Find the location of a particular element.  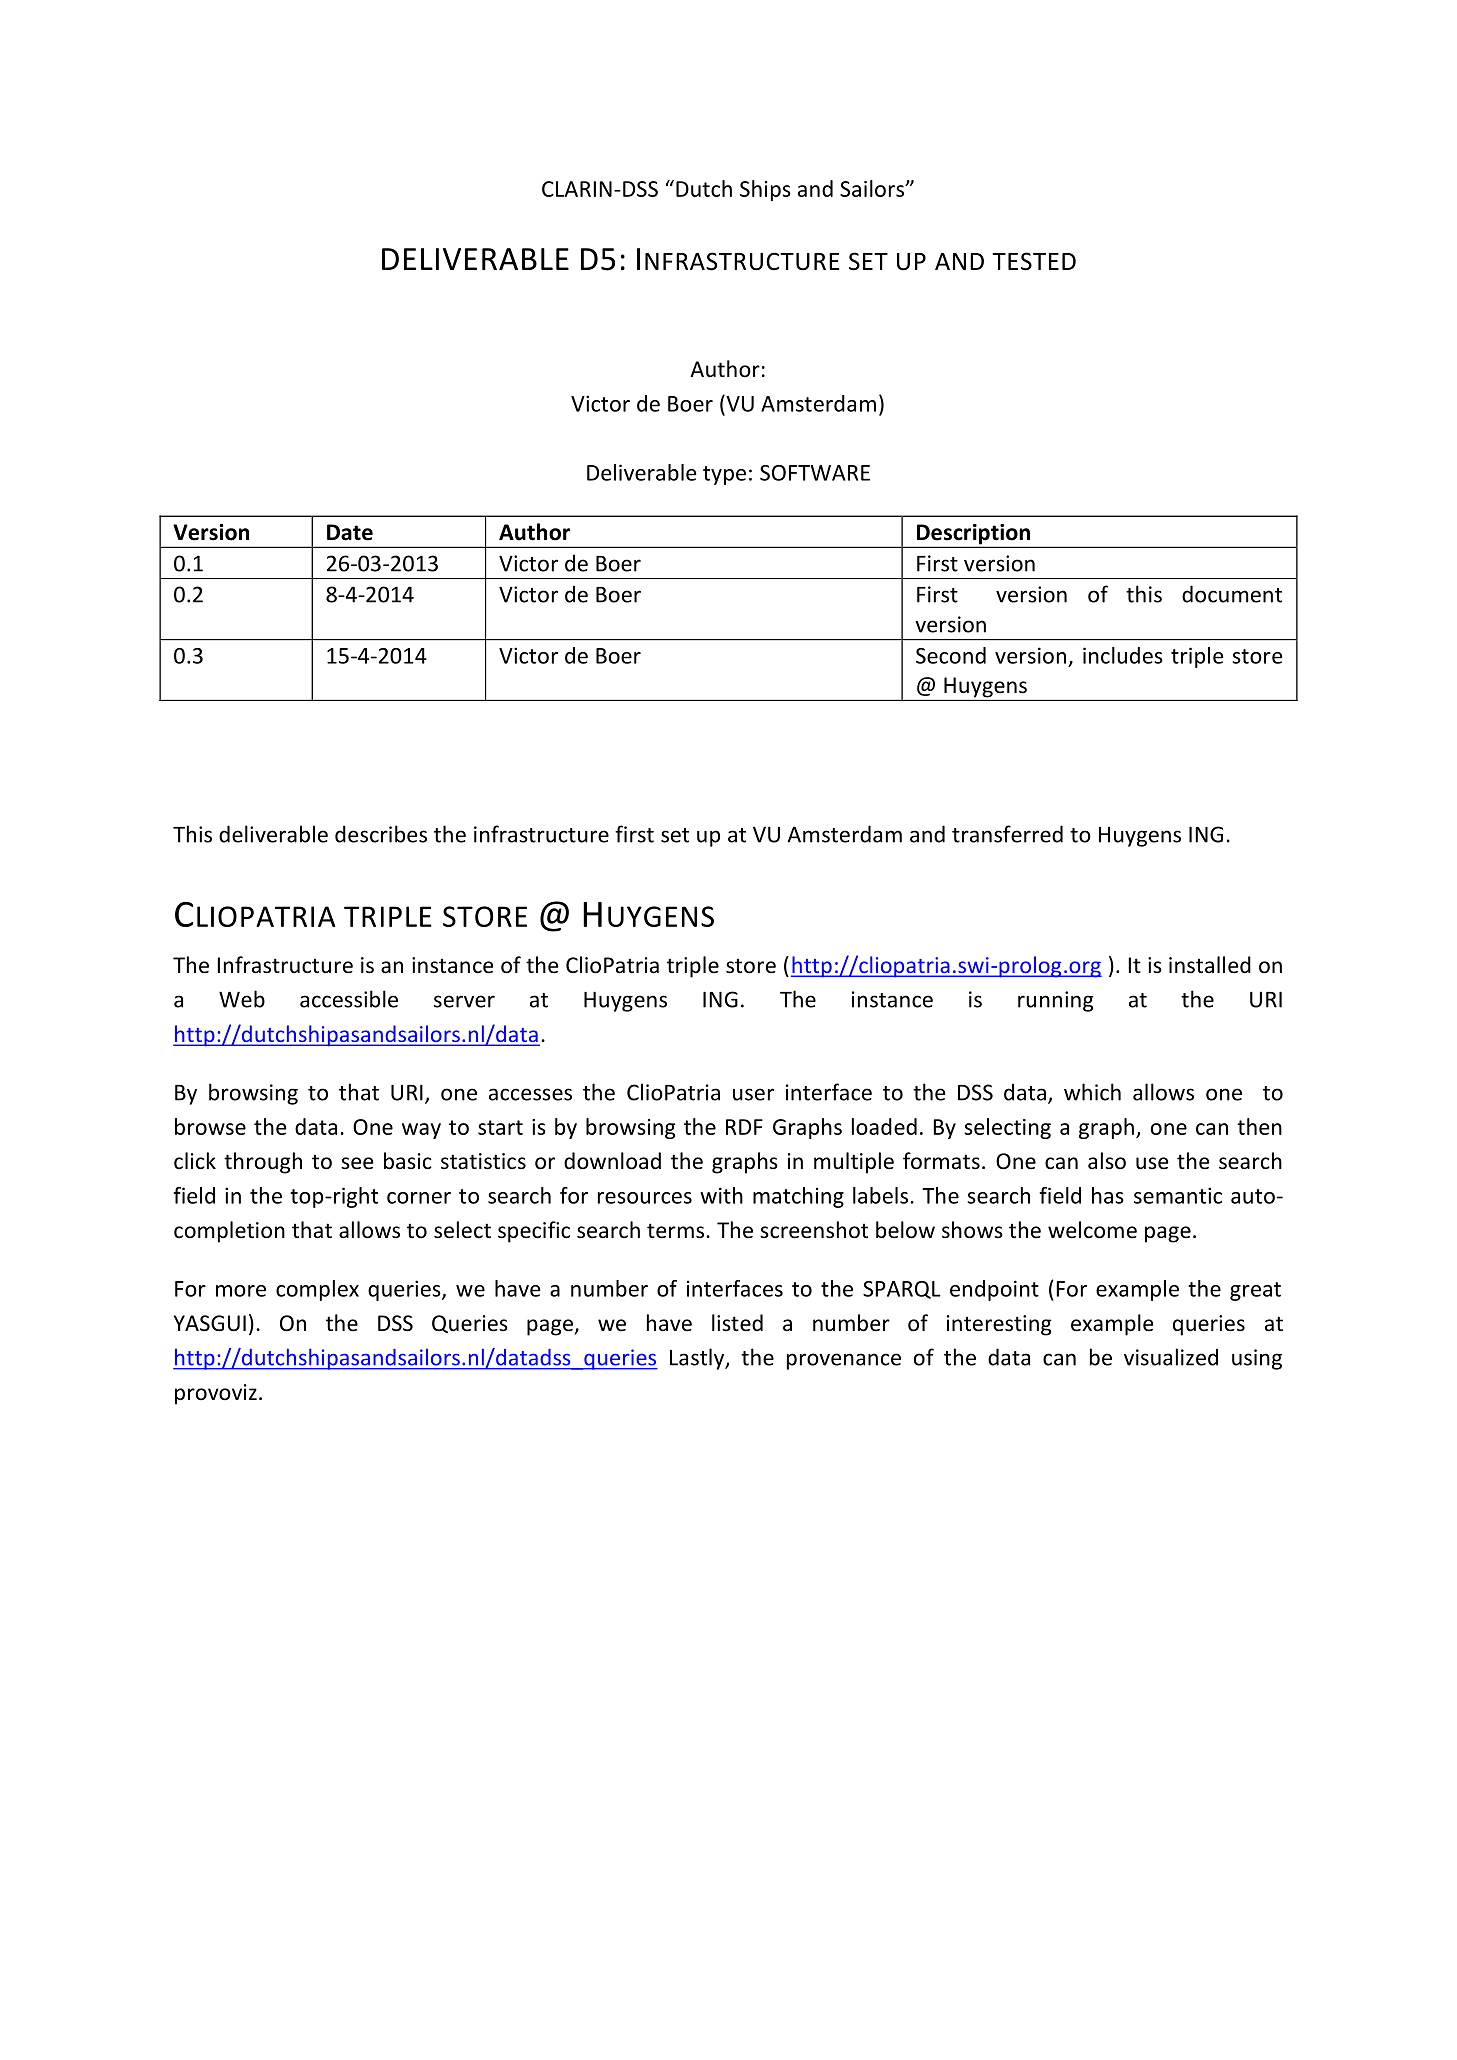

SOFTWARE is located at coordinates (815, 473).
